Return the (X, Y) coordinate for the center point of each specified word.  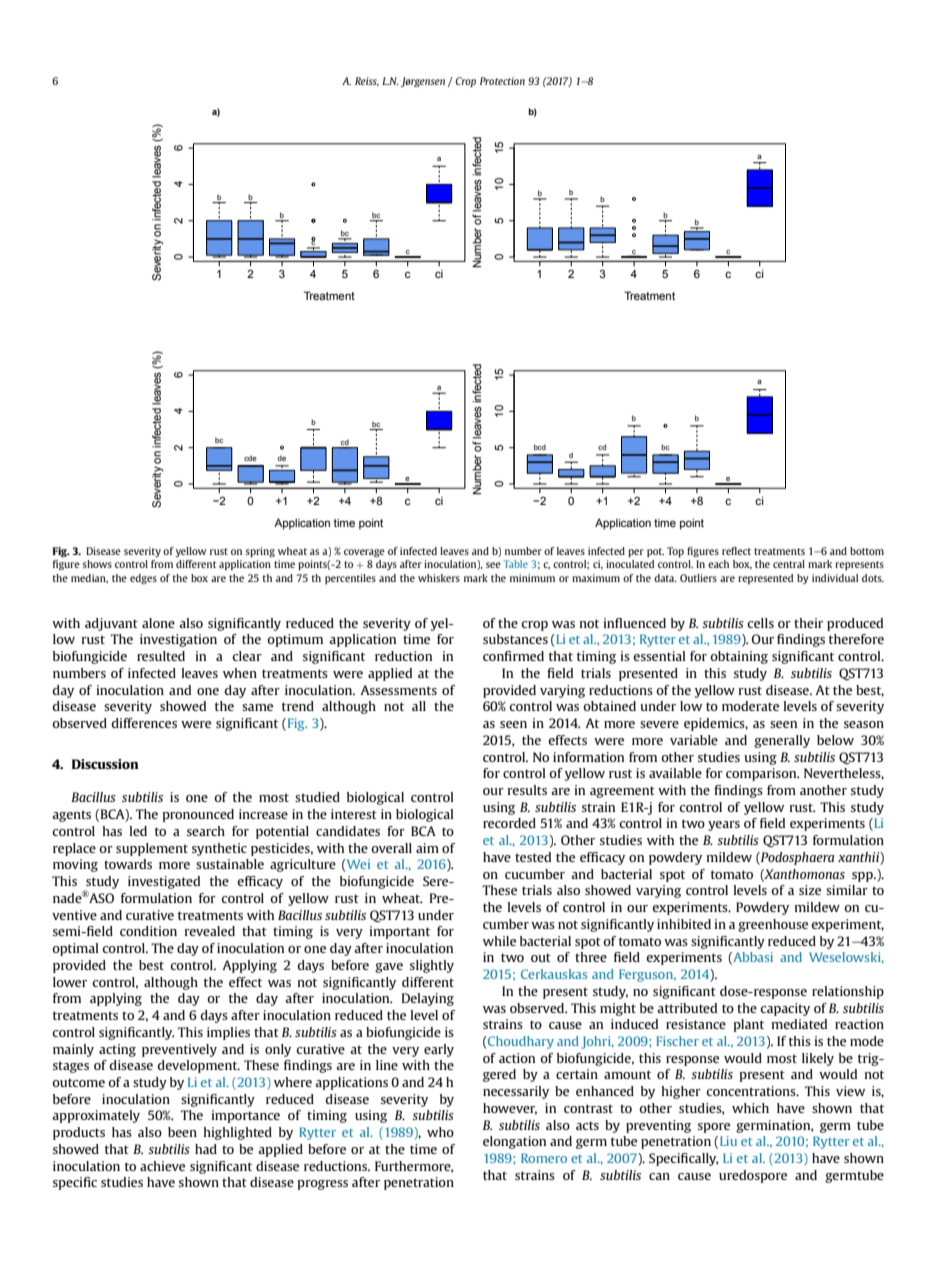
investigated (164, 882)
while (499, 941)
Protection (502, 81)
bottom (867, 551)
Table (516, 564)
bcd (540, 447)
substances (515, 639)
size (810, 890)
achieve (162, 1166)
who (440, 1132)
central (789, 564)
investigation (178, 640)
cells (760, 623)
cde (250, 458)
